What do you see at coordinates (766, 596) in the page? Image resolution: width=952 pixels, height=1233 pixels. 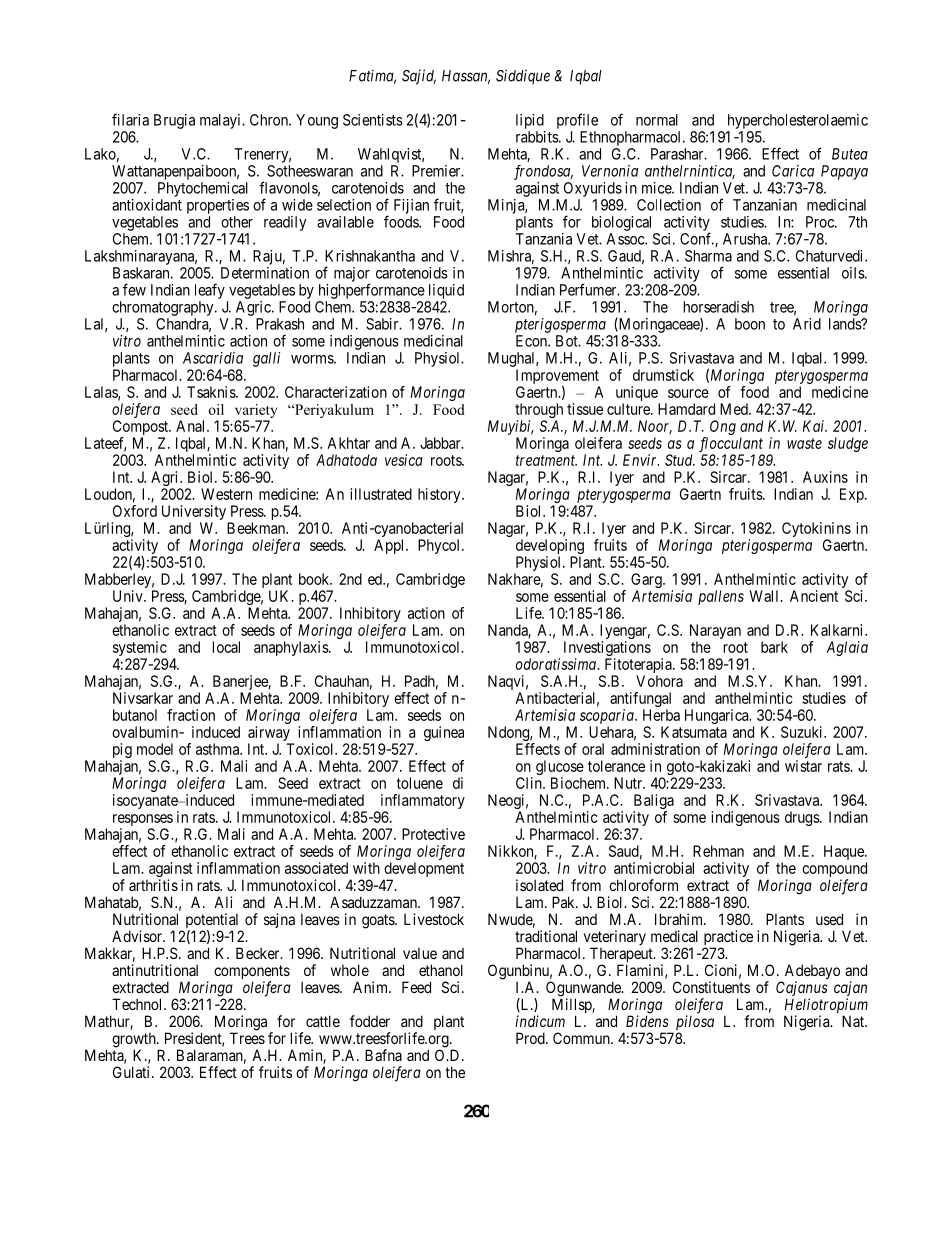 I see `Wall` at bounding box center [766, 596].
